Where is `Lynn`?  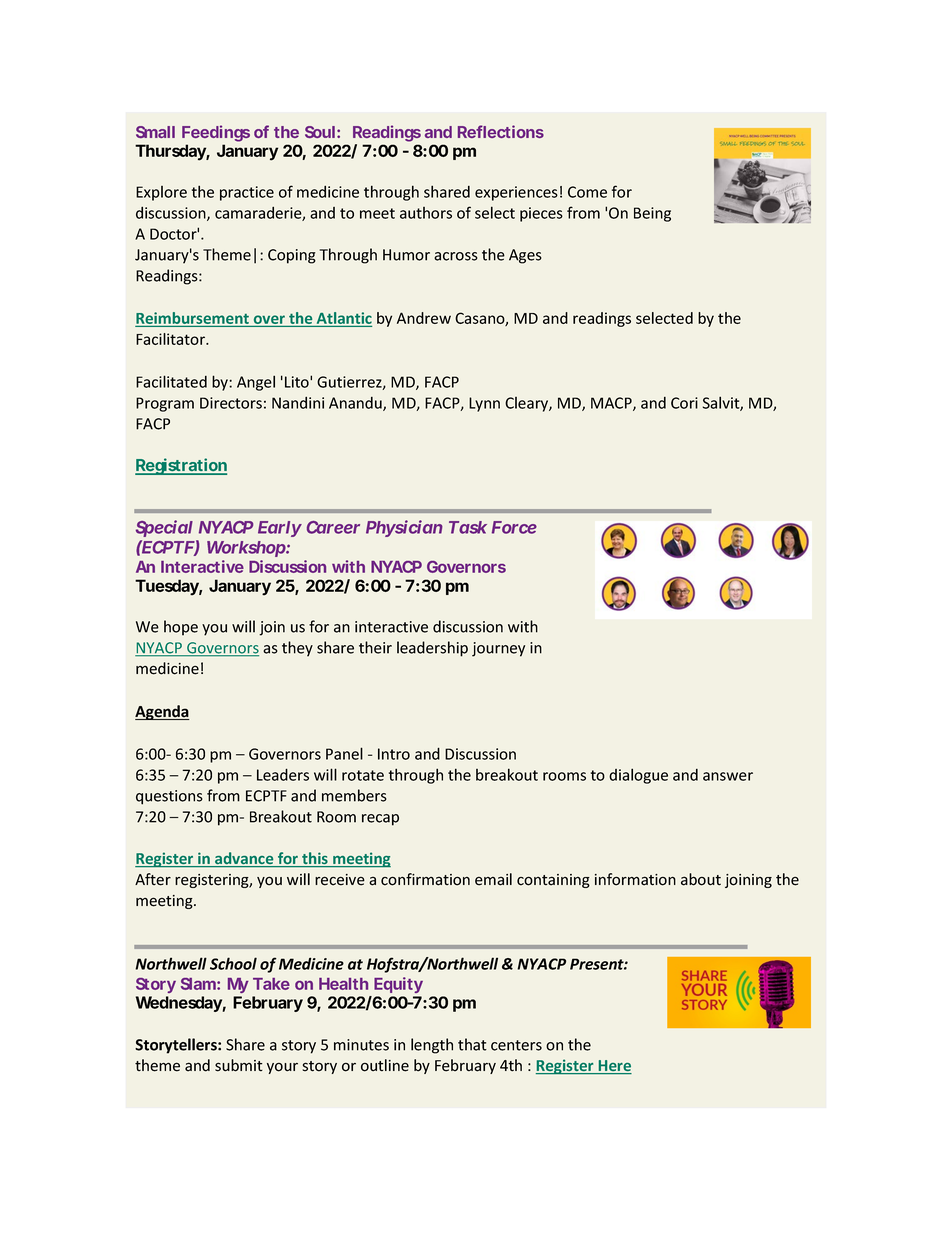 Lynn is located at coordinates (484, 404).
